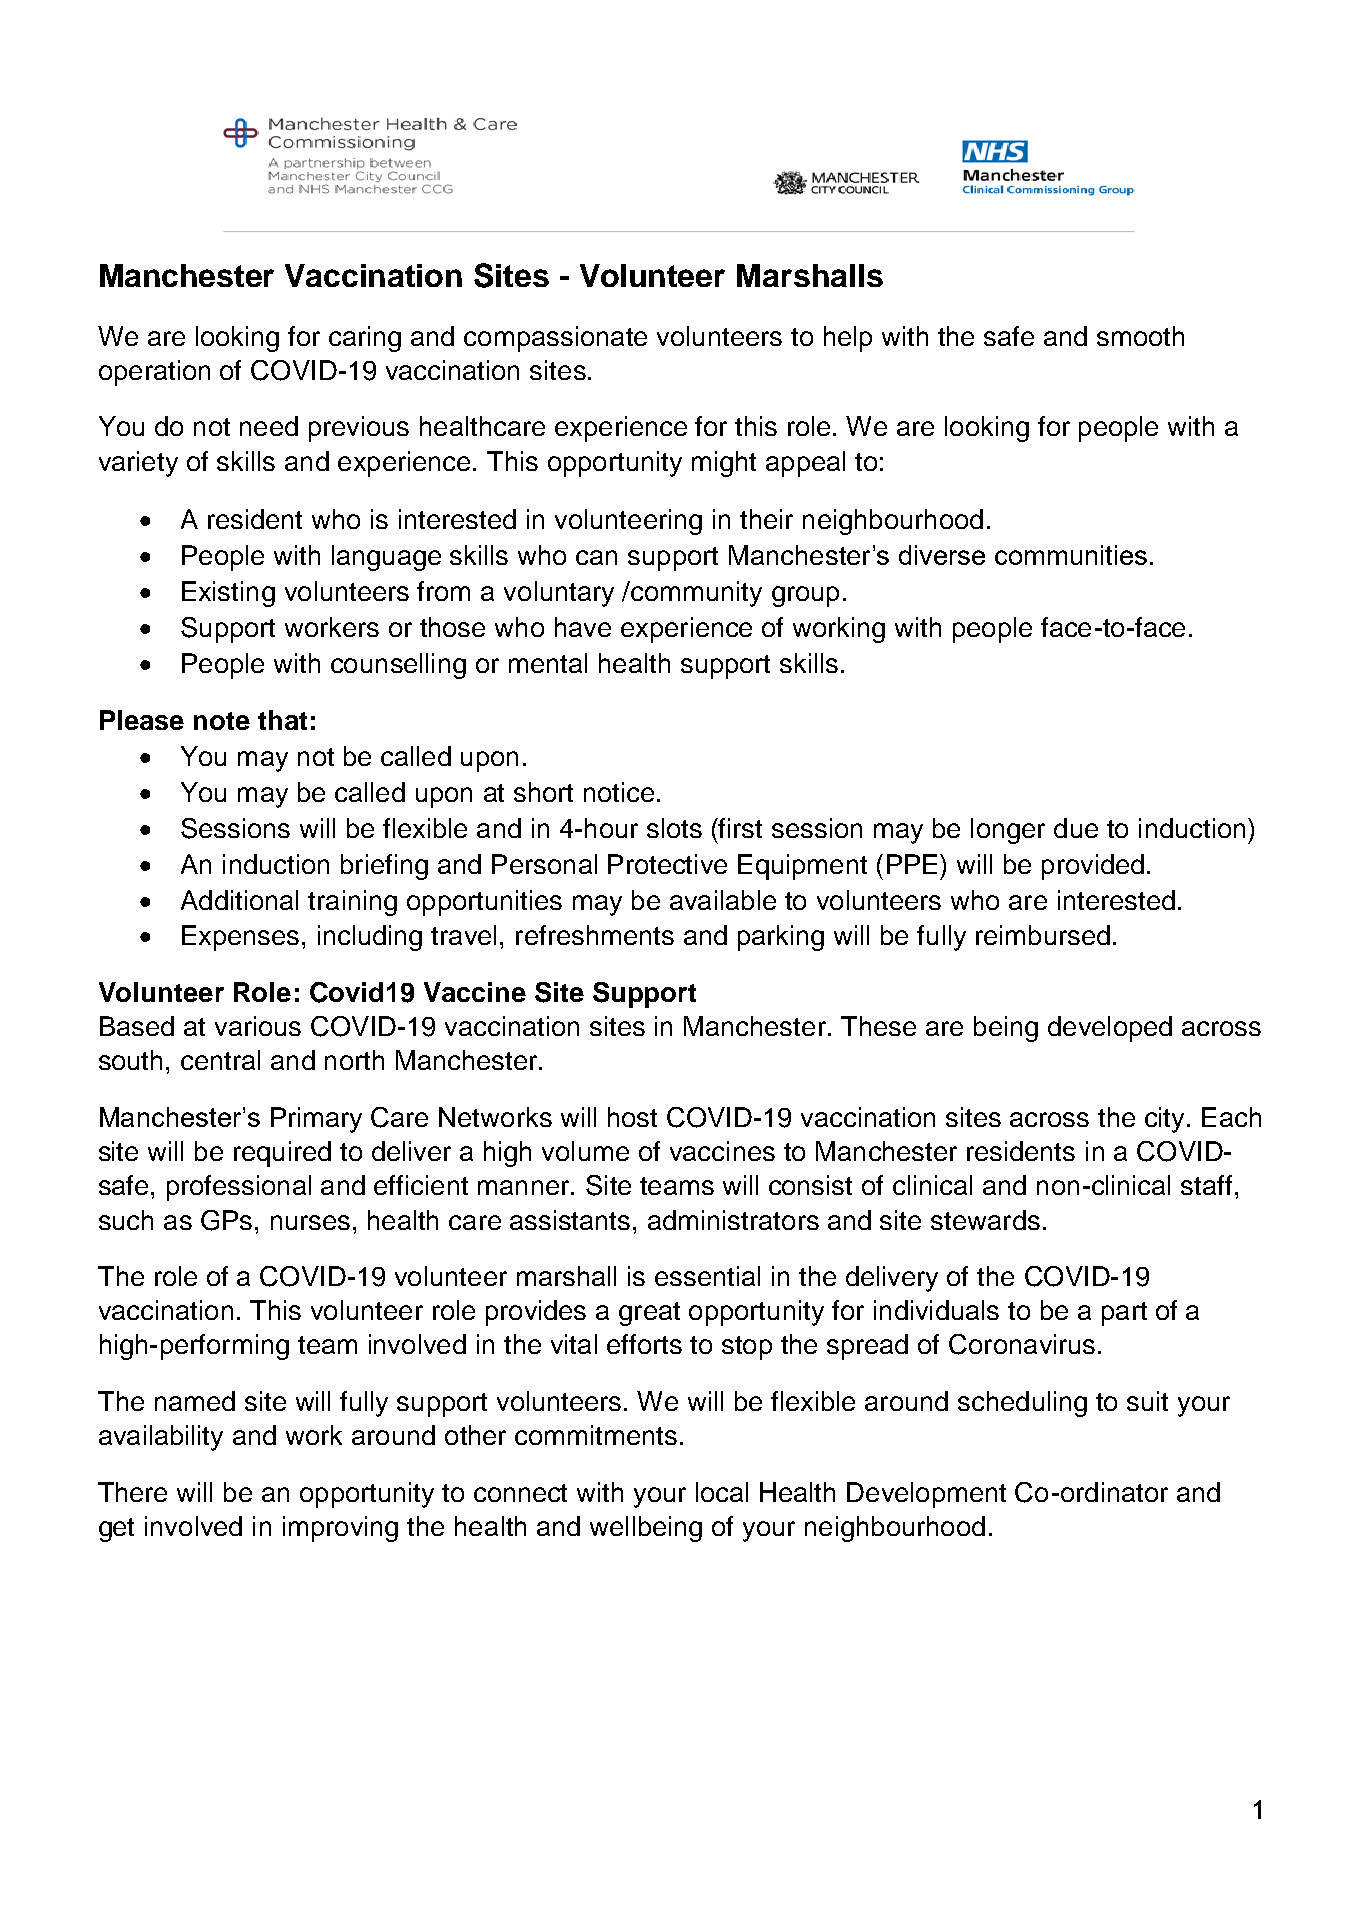 Image resolution: width=1363 pixels, height=1927 pixels. I want to click on Expenses, so click(240, 938).
